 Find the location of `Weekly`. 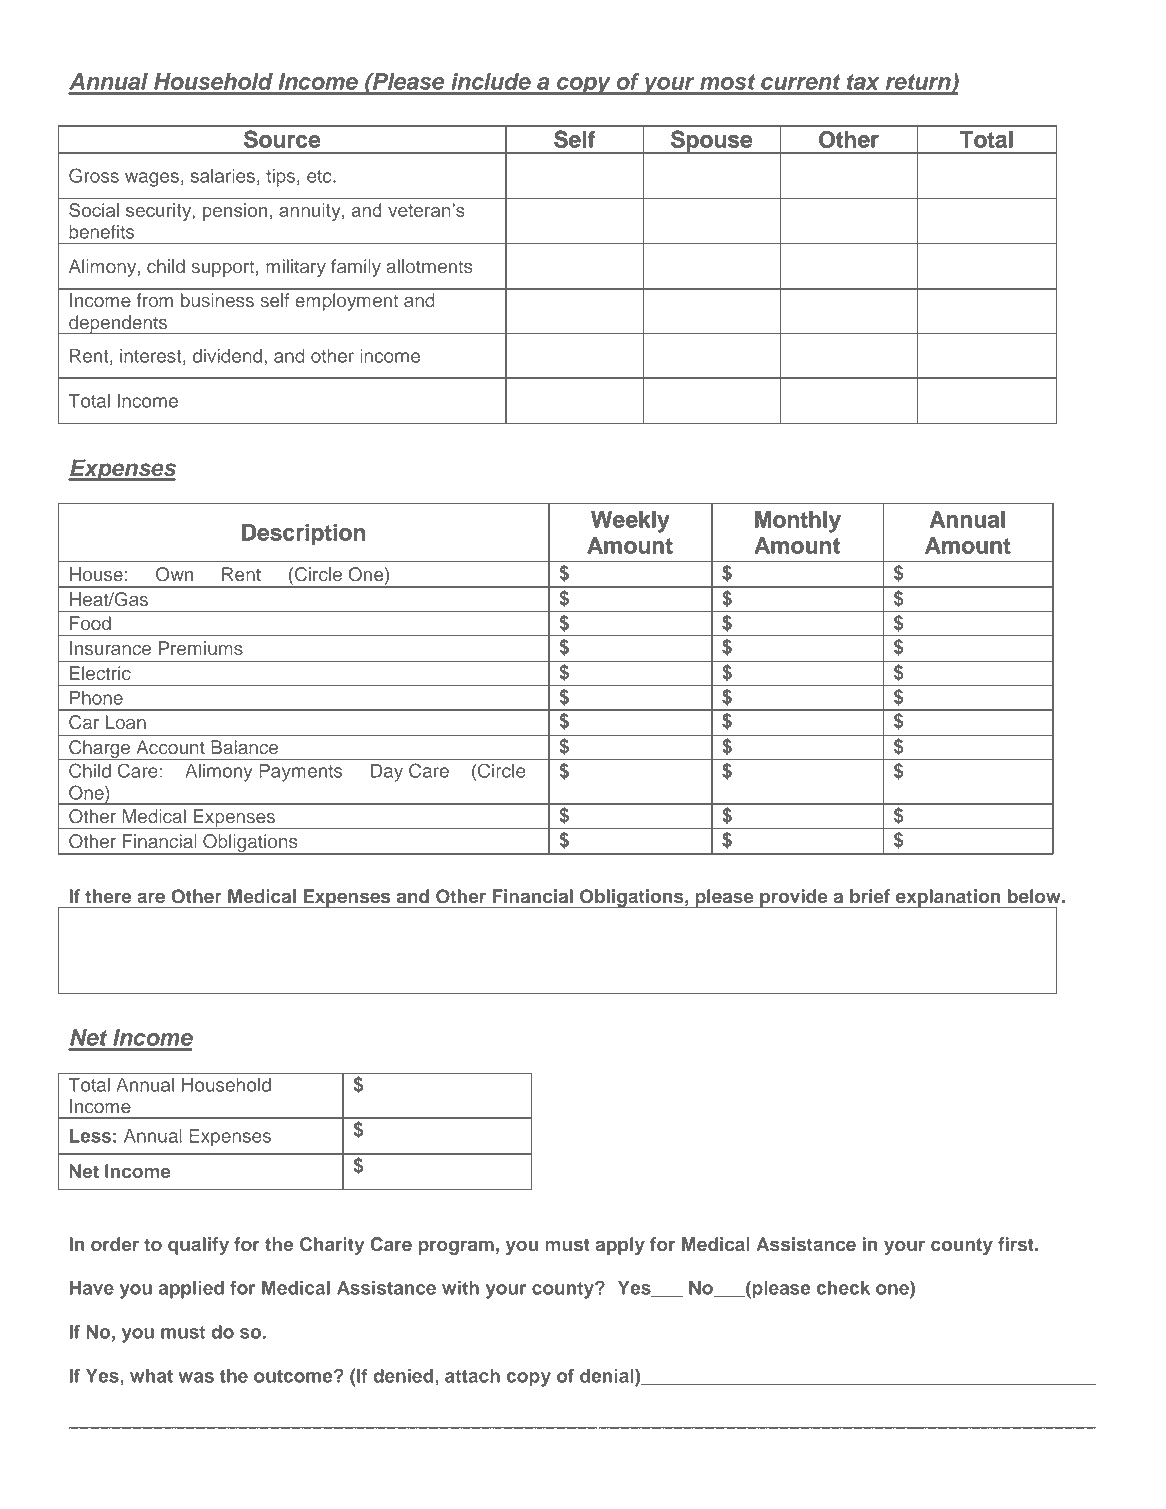

Weekly is located at coordinates (630, 522).
